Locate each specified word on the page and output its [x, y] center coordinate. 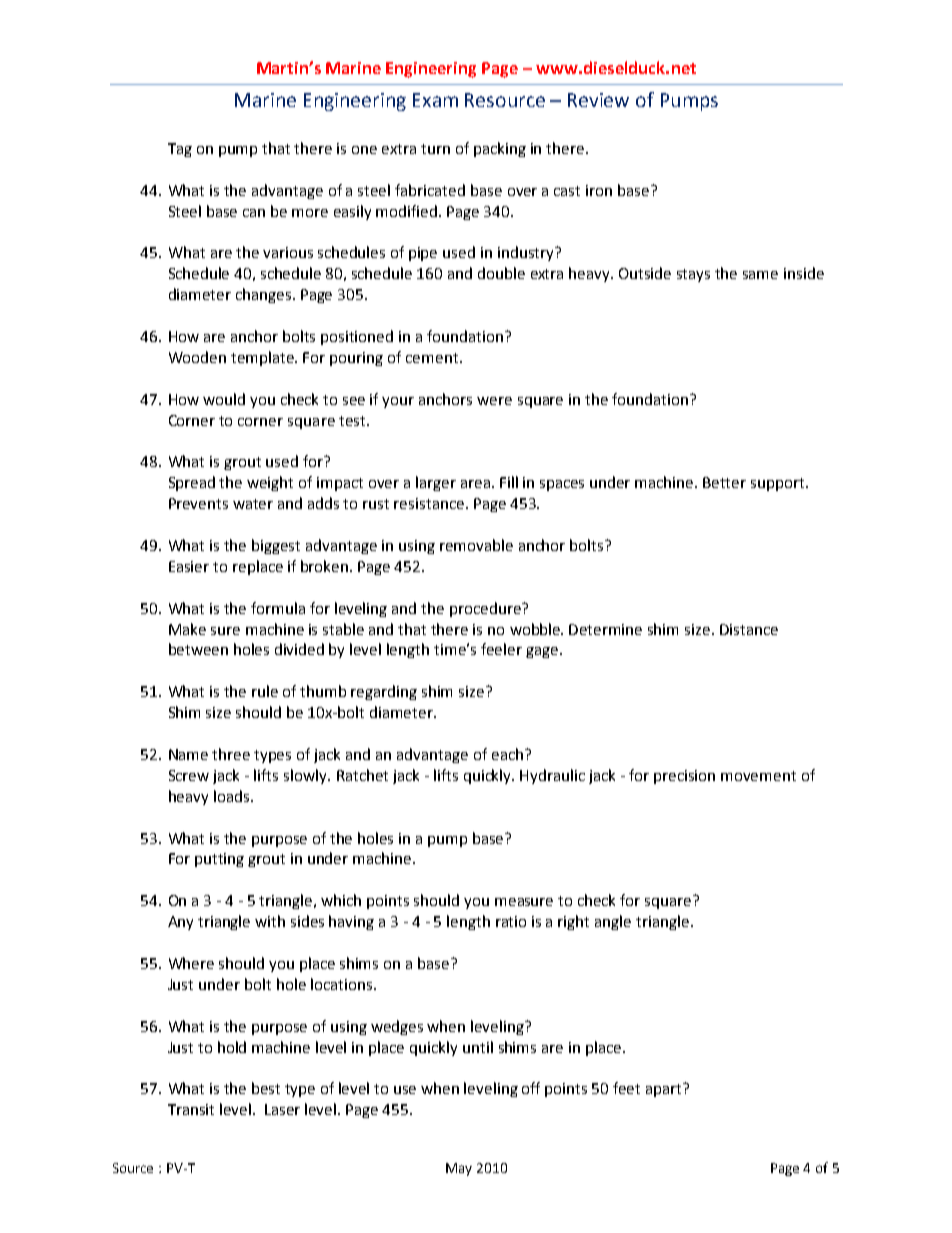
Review [598, 100]
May [459, 1169]
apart [665, 1090]
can [254, 213]
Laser [282, 1109]
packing [500, 149]
